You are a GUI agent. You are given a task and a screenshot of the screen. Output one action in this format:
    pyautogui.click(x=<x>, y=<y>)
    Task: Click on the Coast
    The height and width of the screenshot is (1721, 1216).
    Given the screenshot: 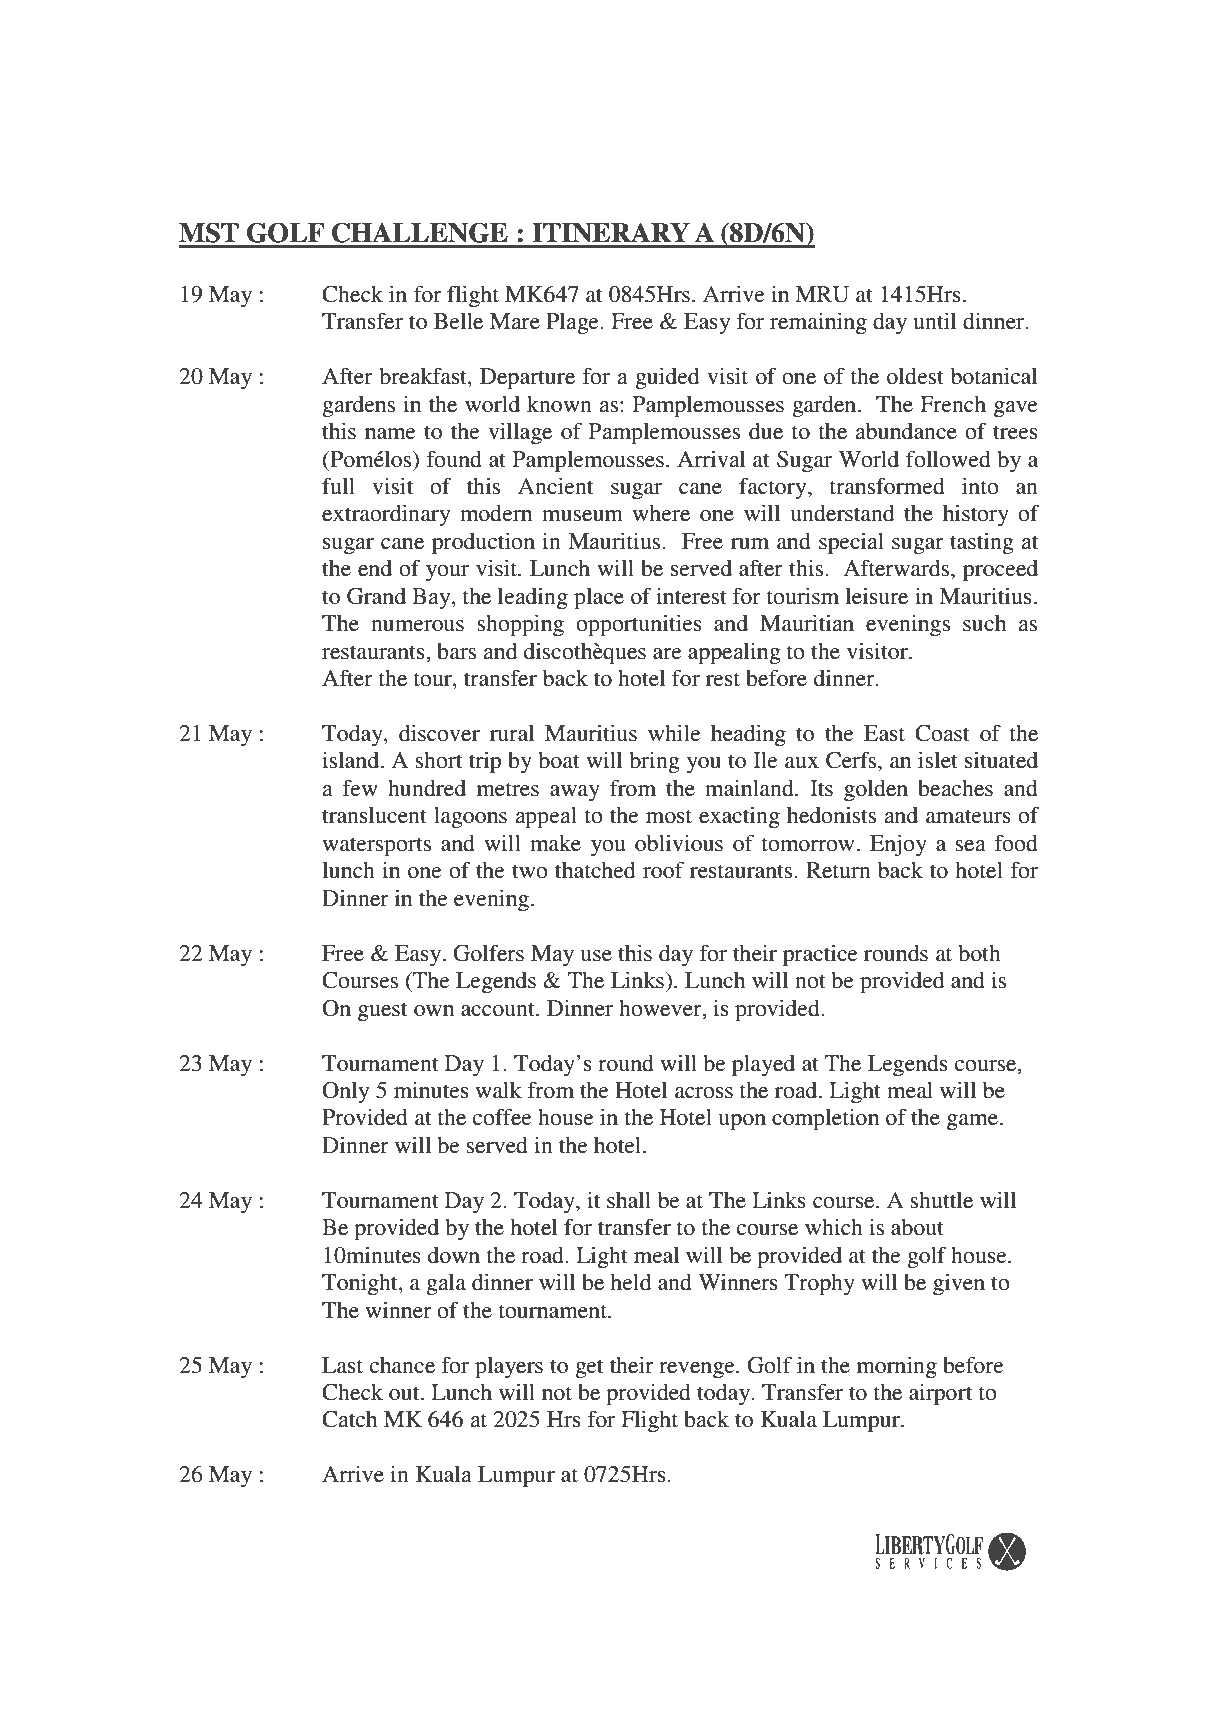 What is the action you would take?
    pyautogui.click(x=942, y=733)
